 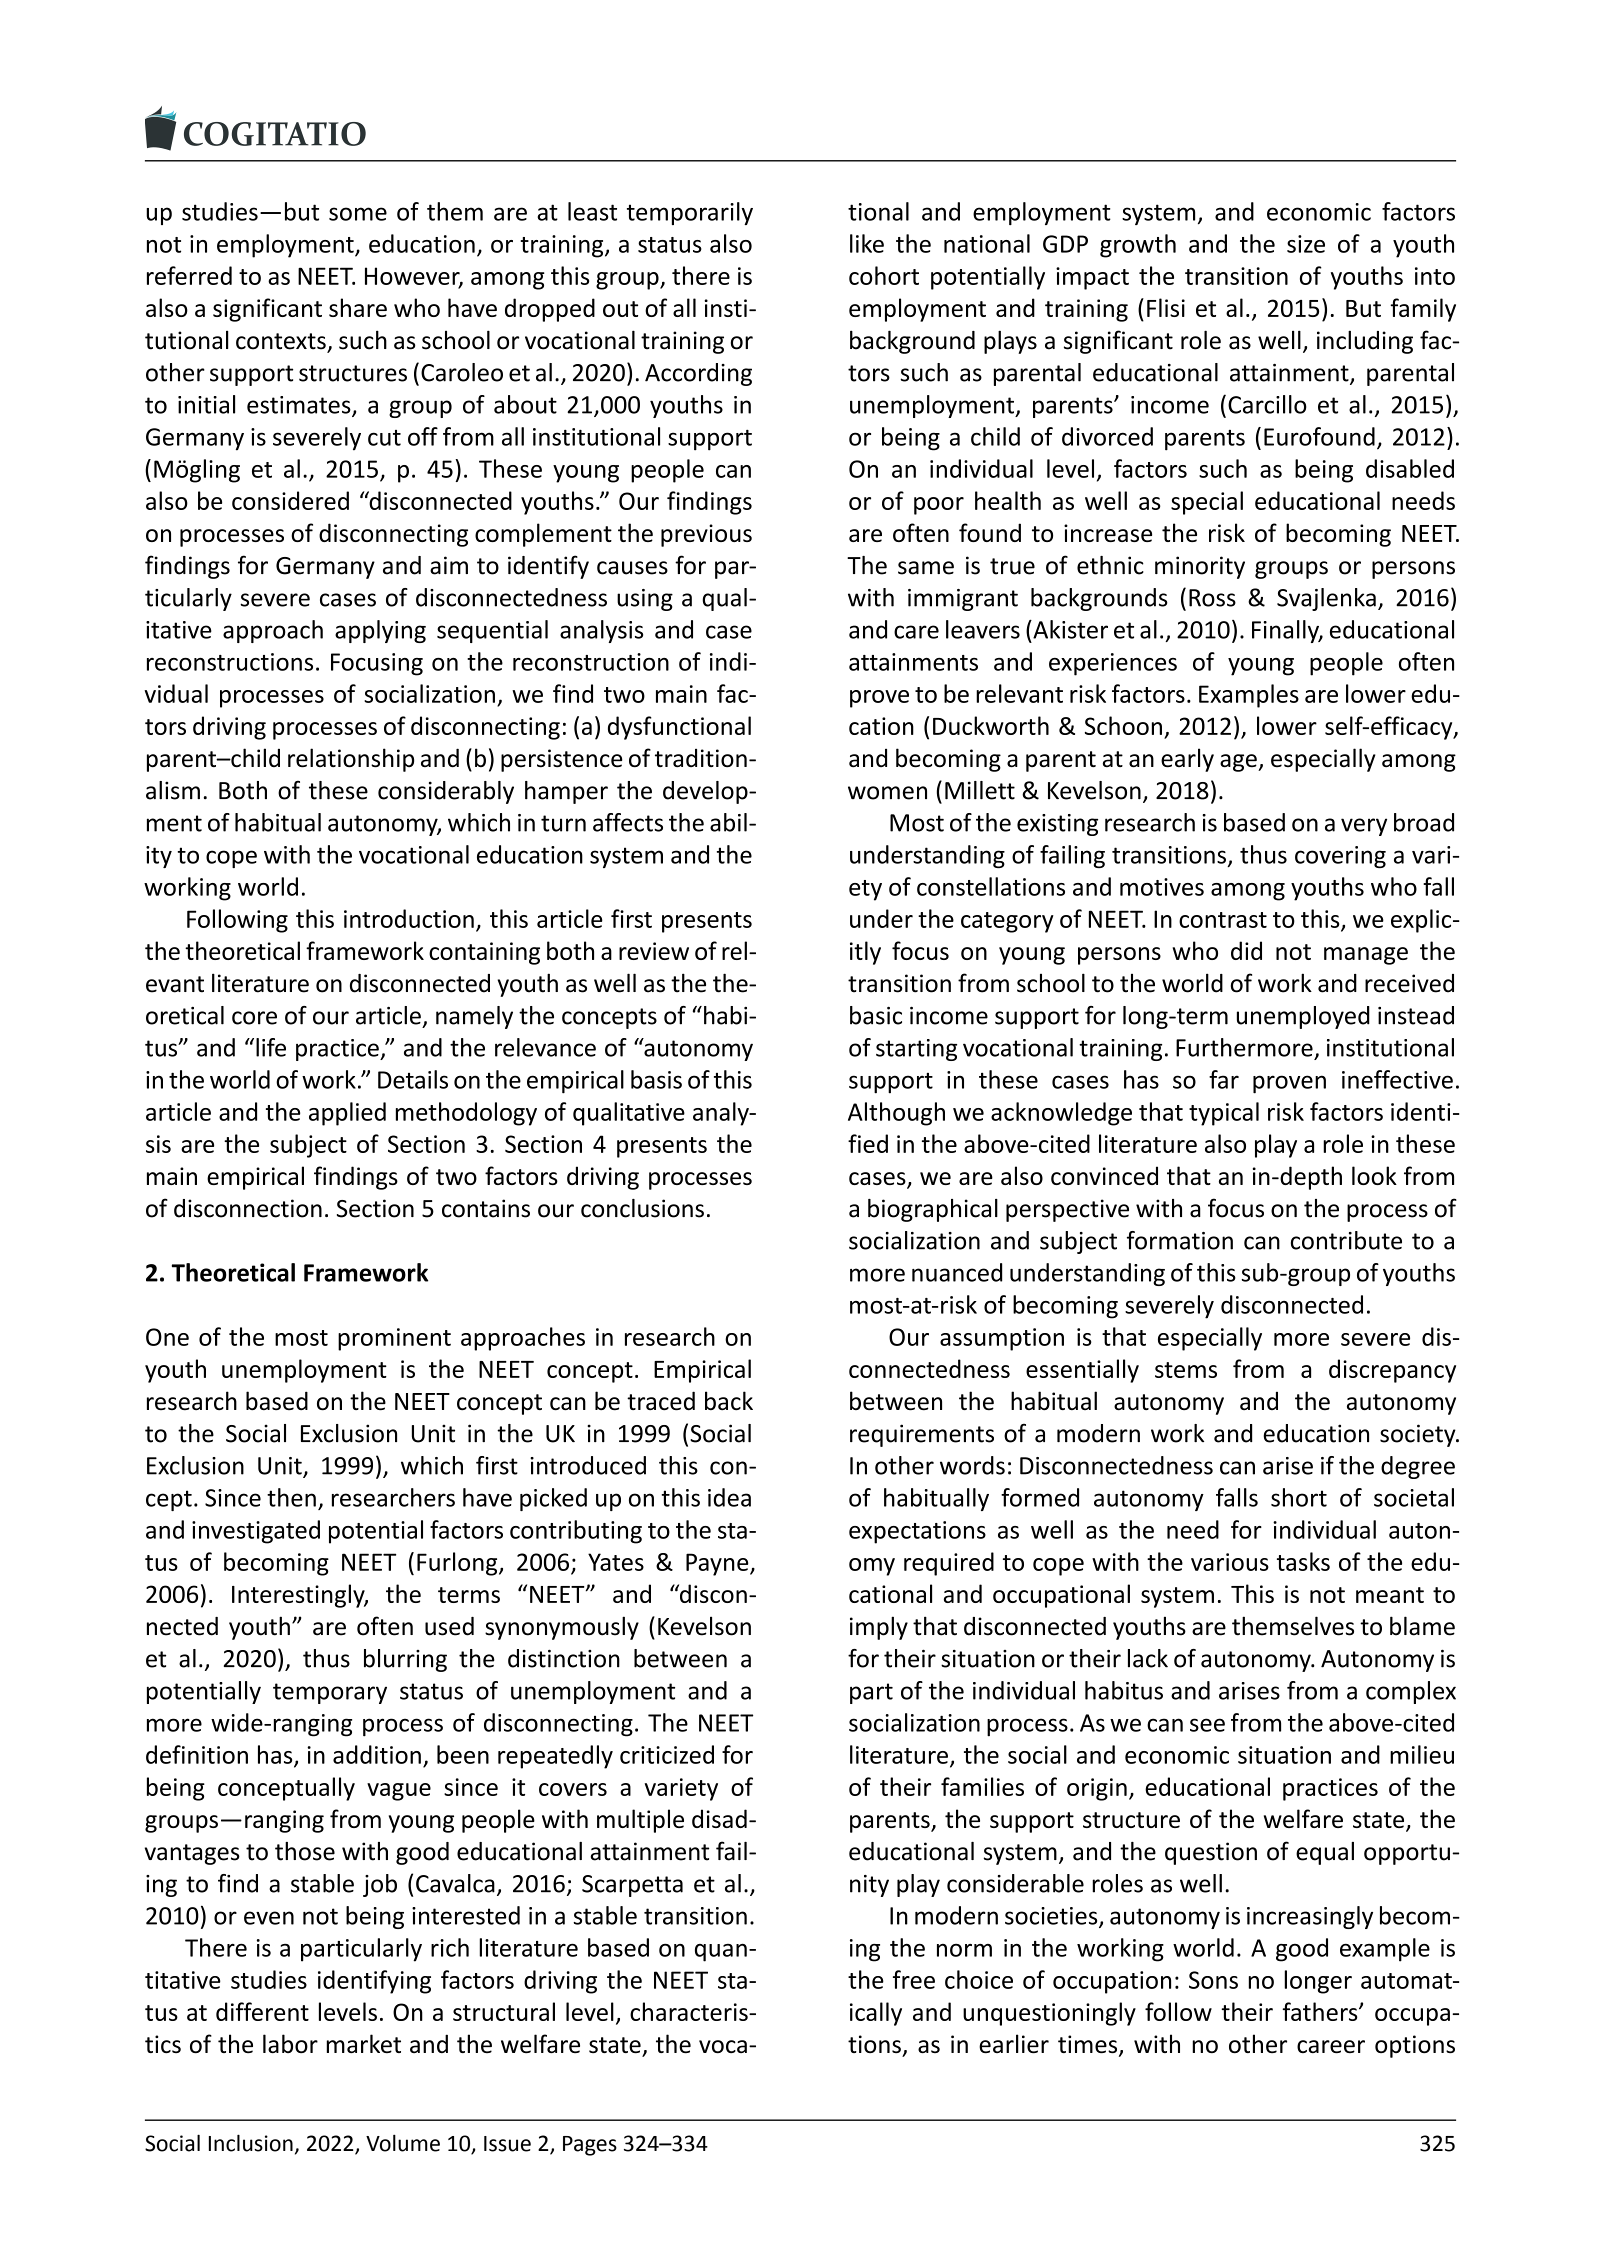 I want to click on free, so click(x=914, y=1979).
